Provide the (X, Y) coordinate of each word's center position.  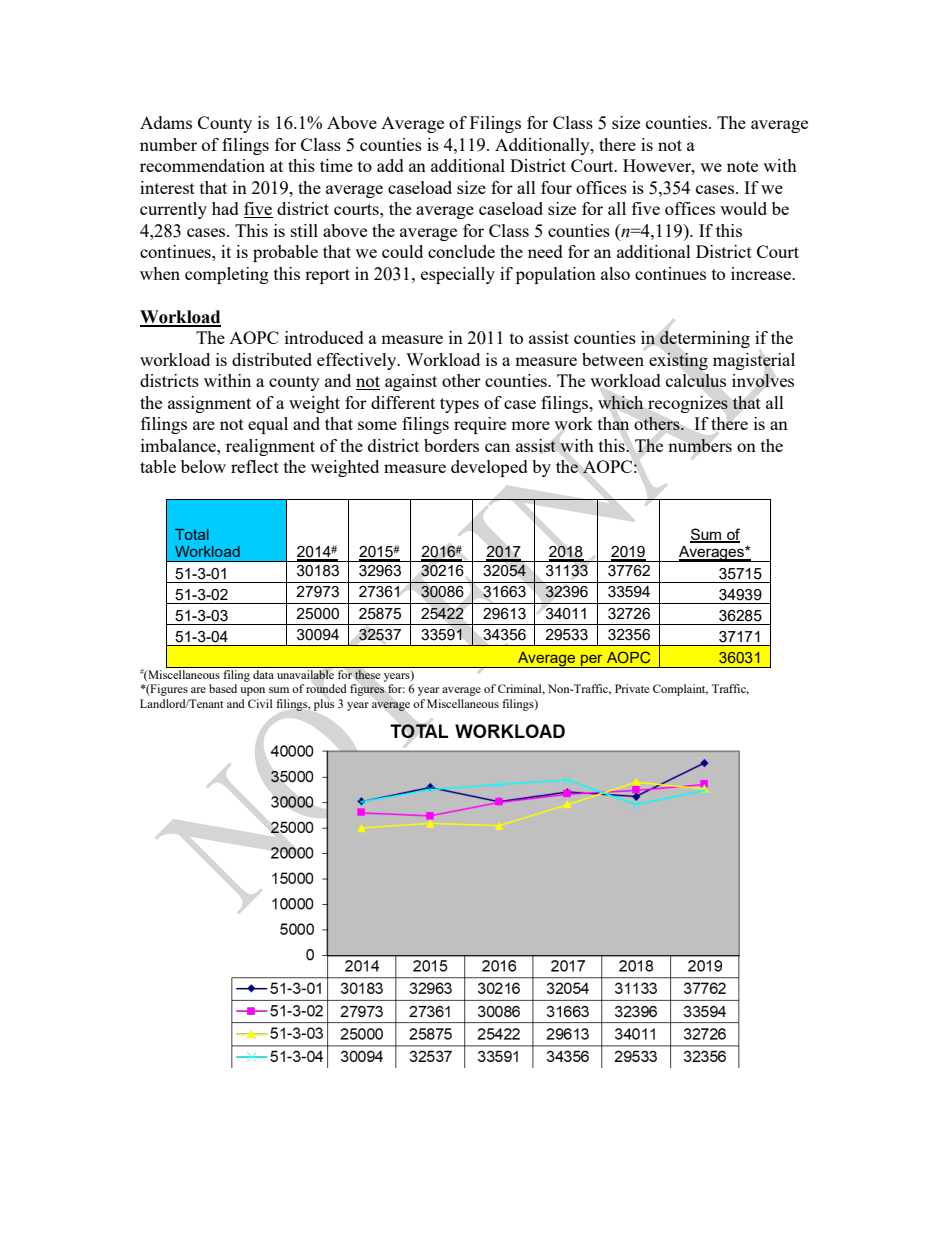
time (336, 165)
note (742, 166)
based (223, 688)
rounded (326, 688)
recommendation (202, 165)
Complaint (680, 690)
